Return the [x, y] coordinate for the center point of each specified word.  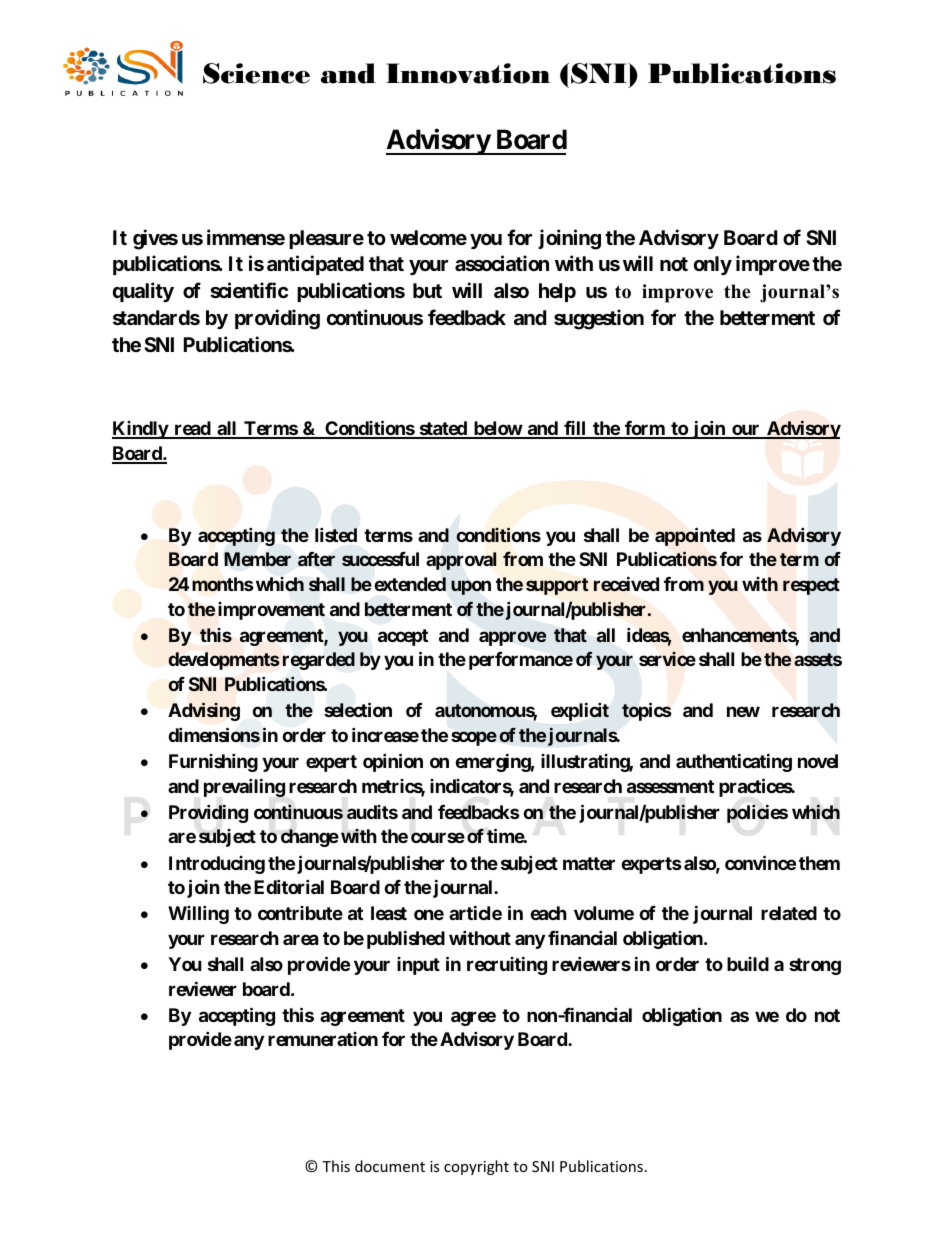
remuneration [323, 1039]
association [502, 263]
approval [461, 561]
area [300, 939]
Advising [204, 711]
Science [256, 73]
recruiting [507, 965]
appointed [695, 536]
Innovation [468, 73]
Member [257, 559]
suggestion [599, 319]
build [748, 964]
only [713, 265]
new [743, 712]
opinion [393, 762]
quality [143, 292]
